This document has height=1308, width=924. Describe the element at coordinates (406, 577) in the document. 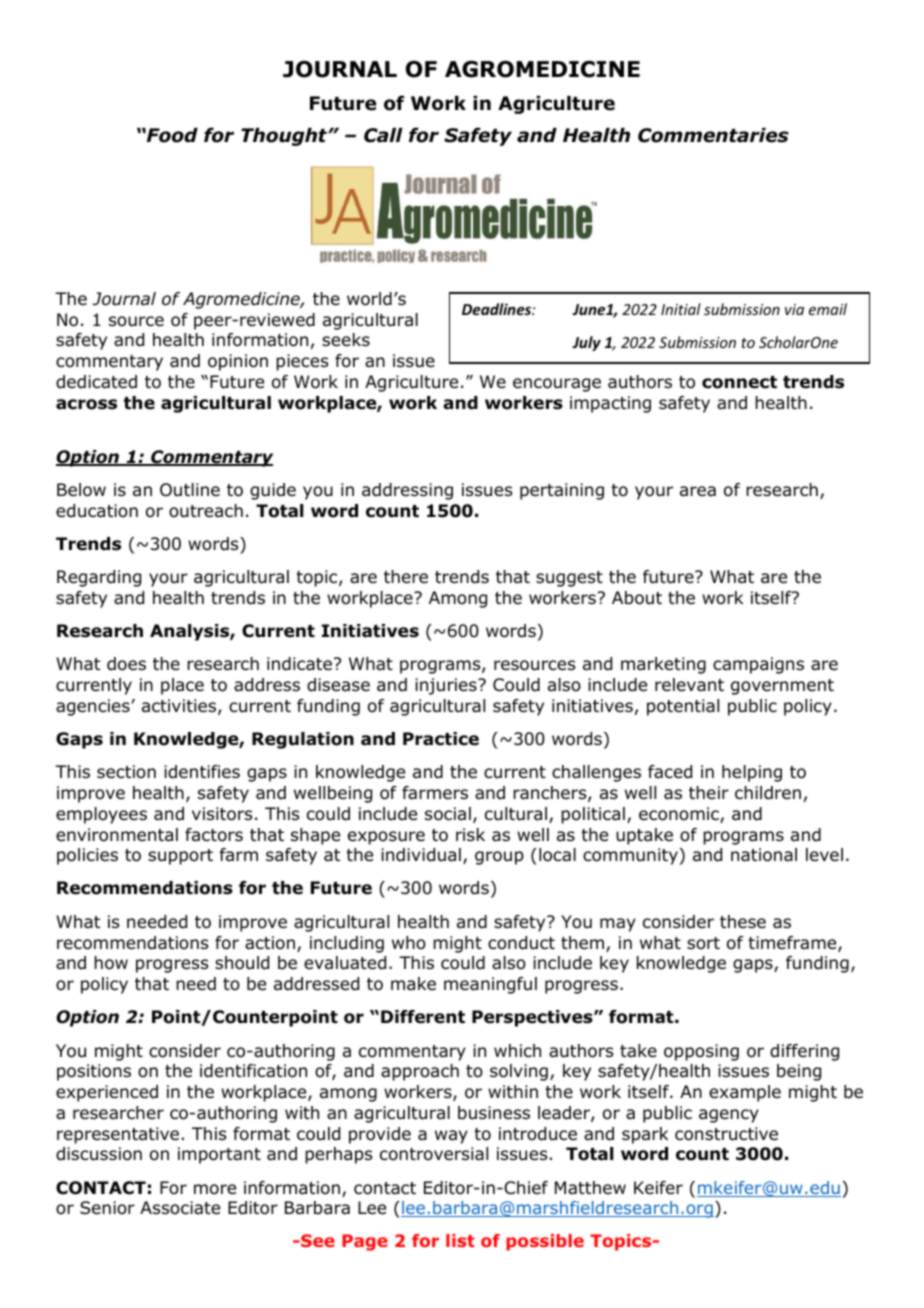

I see `there` at that location.
